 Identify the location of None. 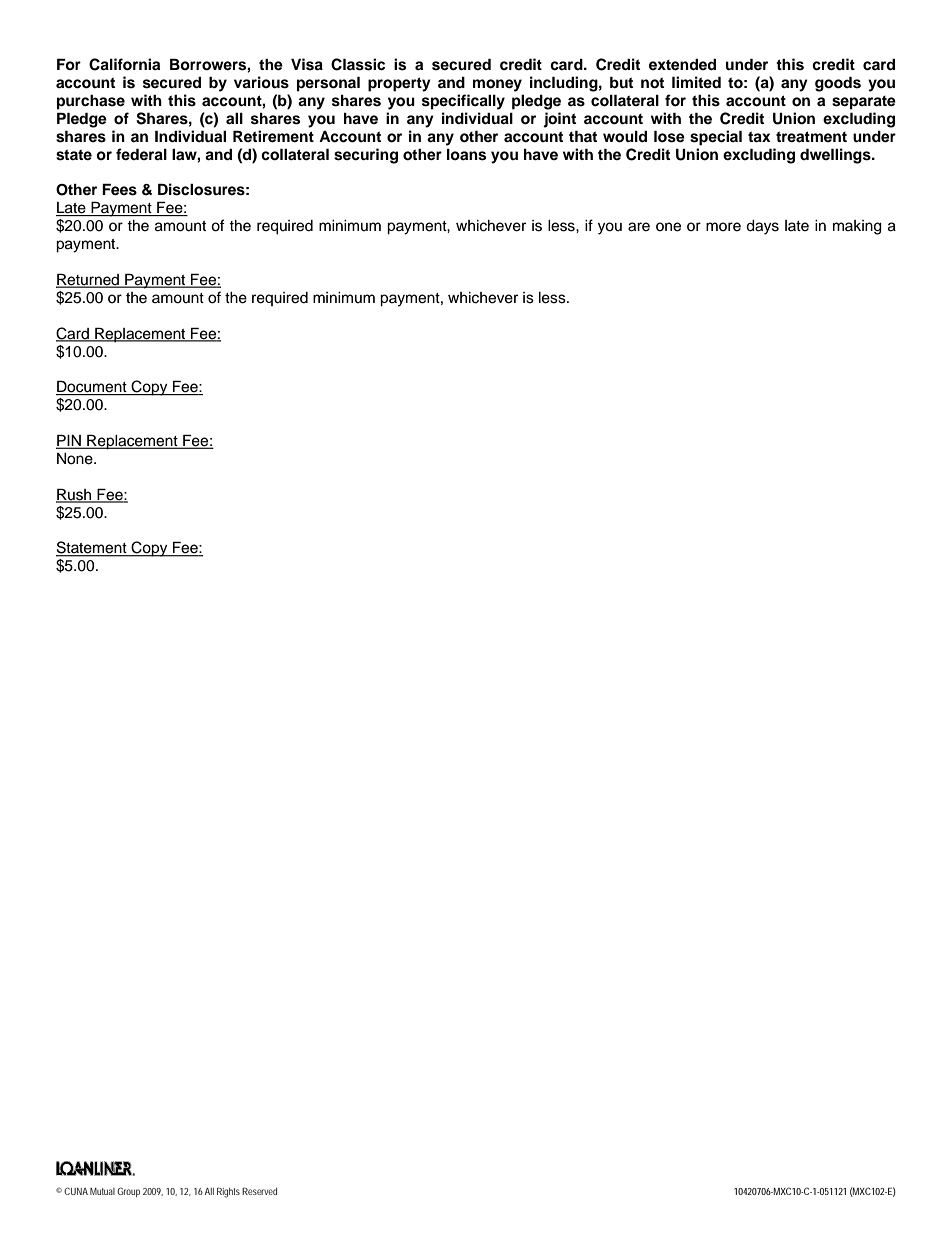
(76, 459).
